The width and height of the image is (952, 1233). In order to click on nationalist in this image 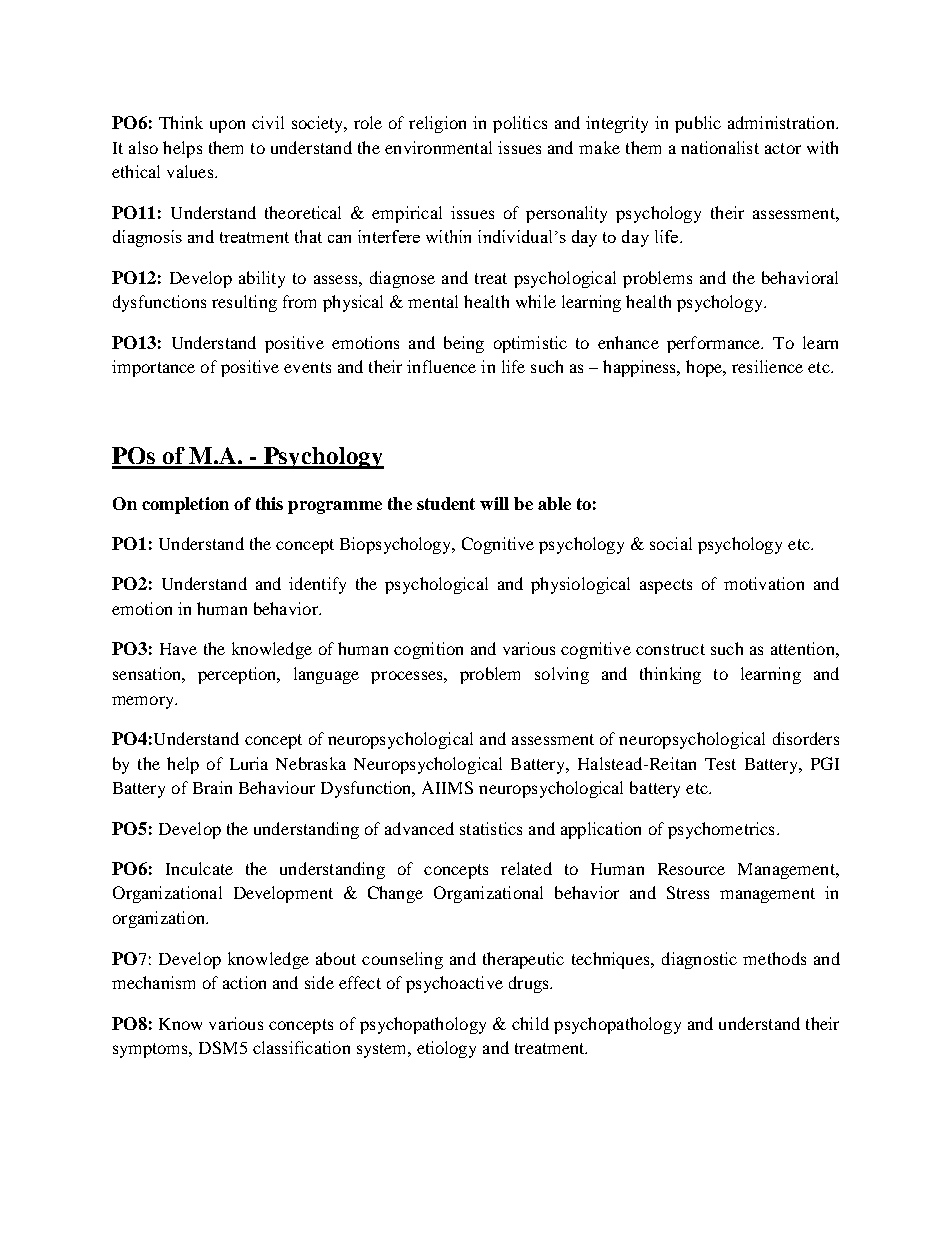, I will do `click(720, 147)`.
